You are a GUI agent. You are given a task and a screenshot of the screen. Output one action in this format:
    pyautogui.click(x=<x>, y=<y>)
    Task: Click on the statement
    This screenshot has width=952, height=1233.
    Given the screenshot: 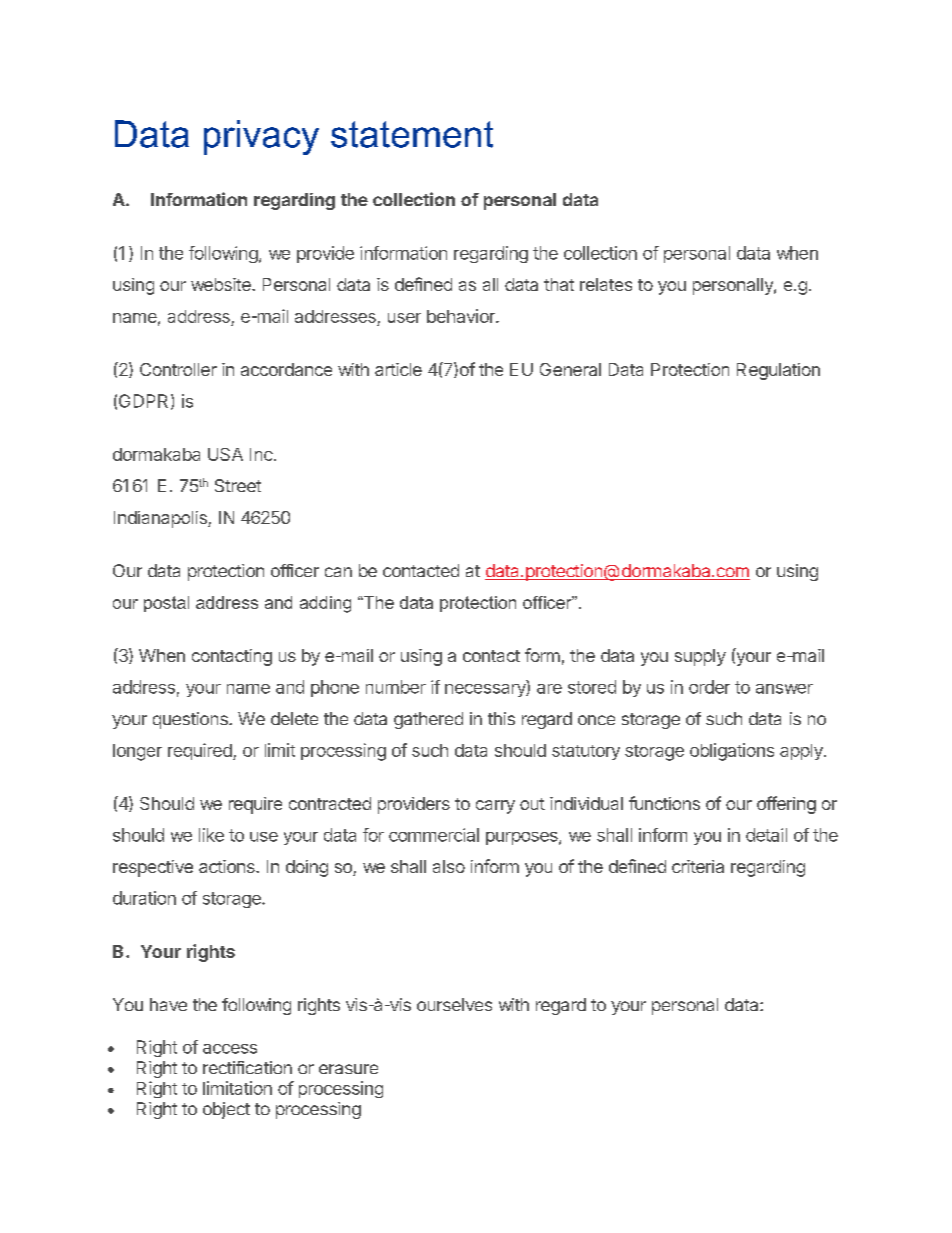 What is the action you would take?
    pyautogui.click(x=412, y=134)
